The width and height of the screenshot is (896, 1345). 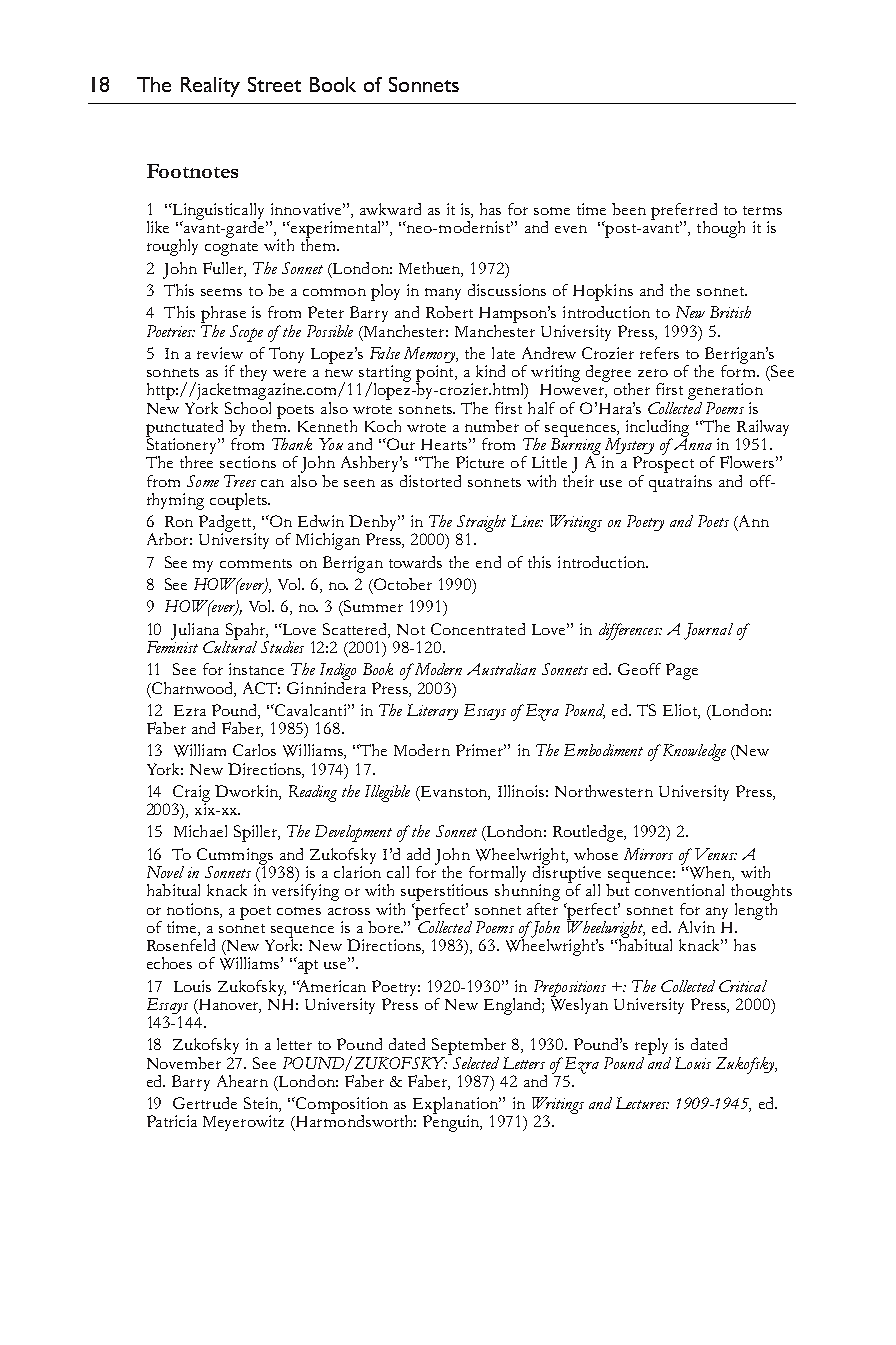 I want to click on preferred, so click(x=684, y=212).
